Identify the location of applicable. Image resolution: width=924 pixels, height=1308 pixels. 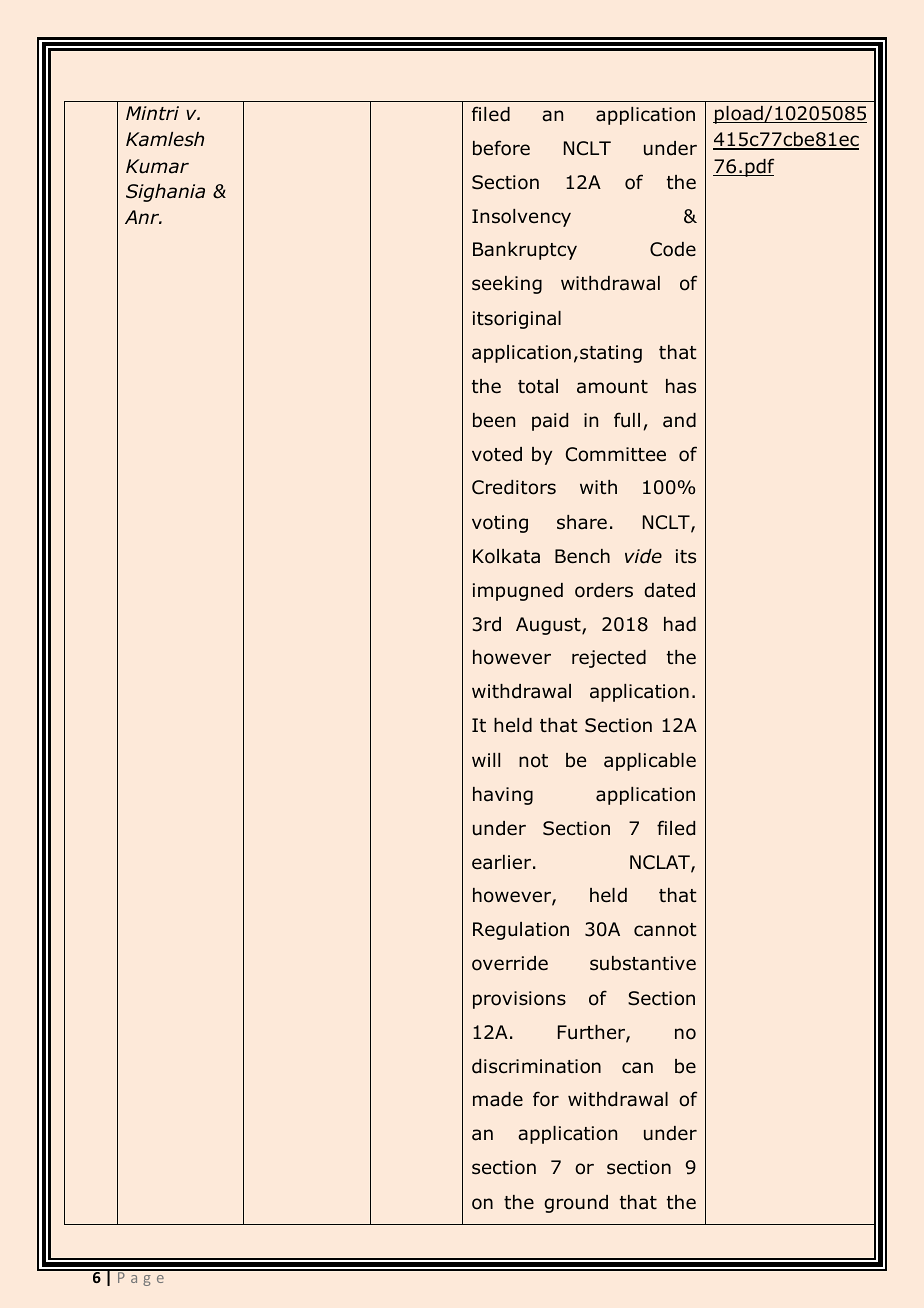
(650, 762).
